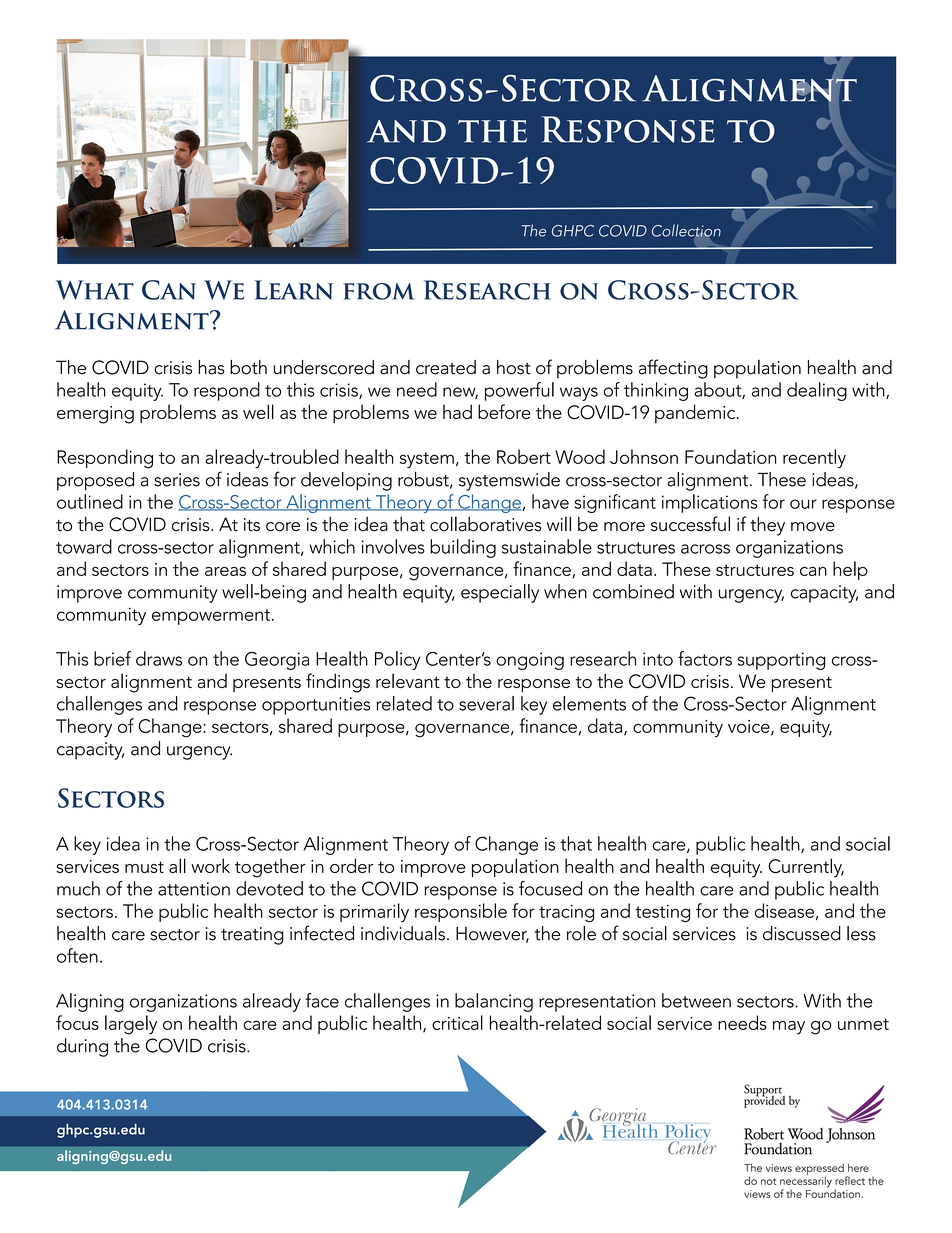 The width and height of the screenshot is (952, 1233). What do you see at coordinates (194, 889) in the screenshot?
I see `attention` at bounding box center [194, 889].
